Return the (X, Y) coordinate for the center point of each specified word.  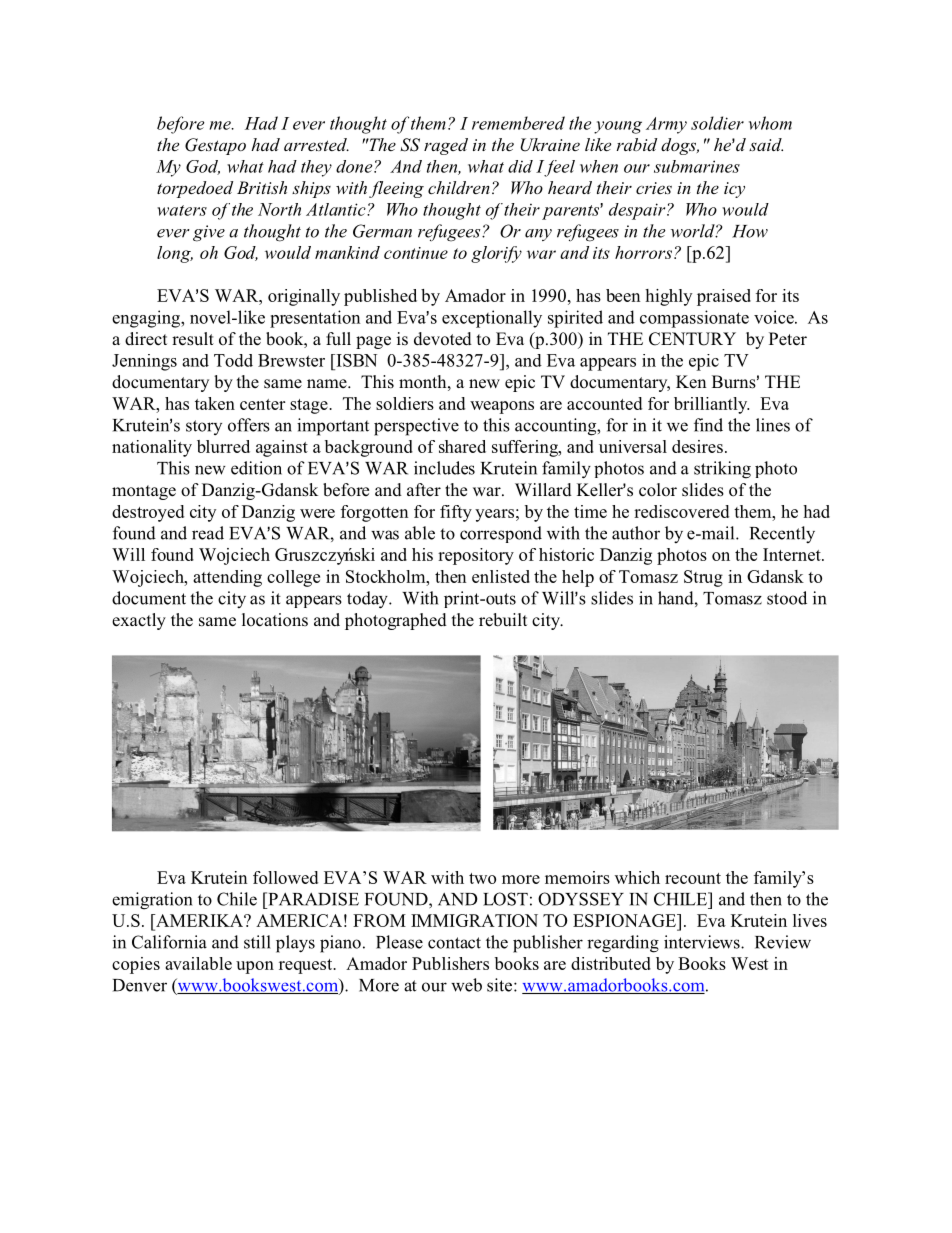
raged (446, 146)
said (766, 144)
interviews (703, 942)
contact (454, 943)
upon (255, 967)
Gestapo (215, 146)
